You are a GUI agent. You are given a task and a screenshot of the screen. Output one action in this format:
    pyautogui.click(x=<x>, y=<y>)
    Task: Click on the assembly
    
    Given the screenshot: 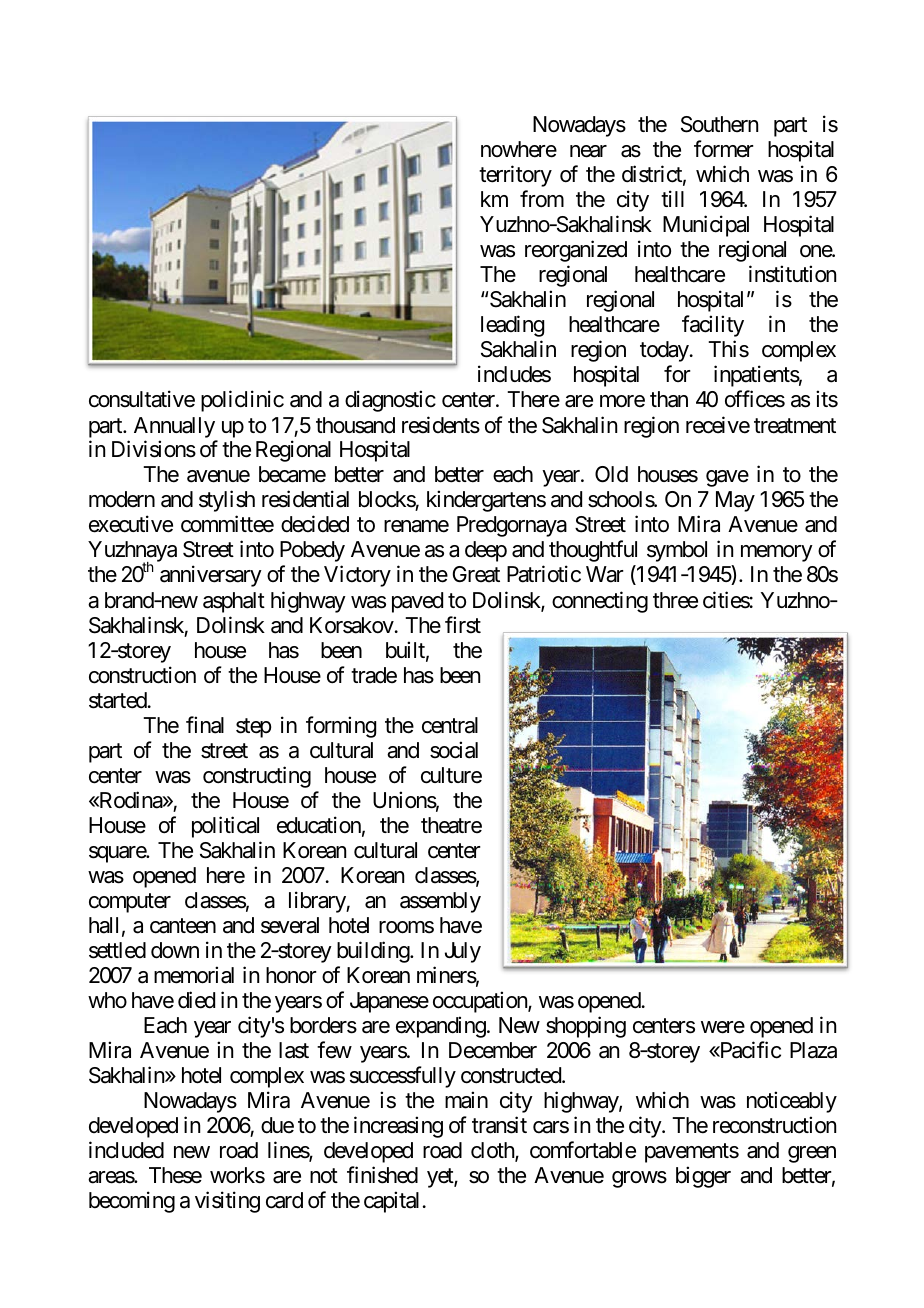 What is the action you would take?
    pyautogui.click(x=440, y=902)
